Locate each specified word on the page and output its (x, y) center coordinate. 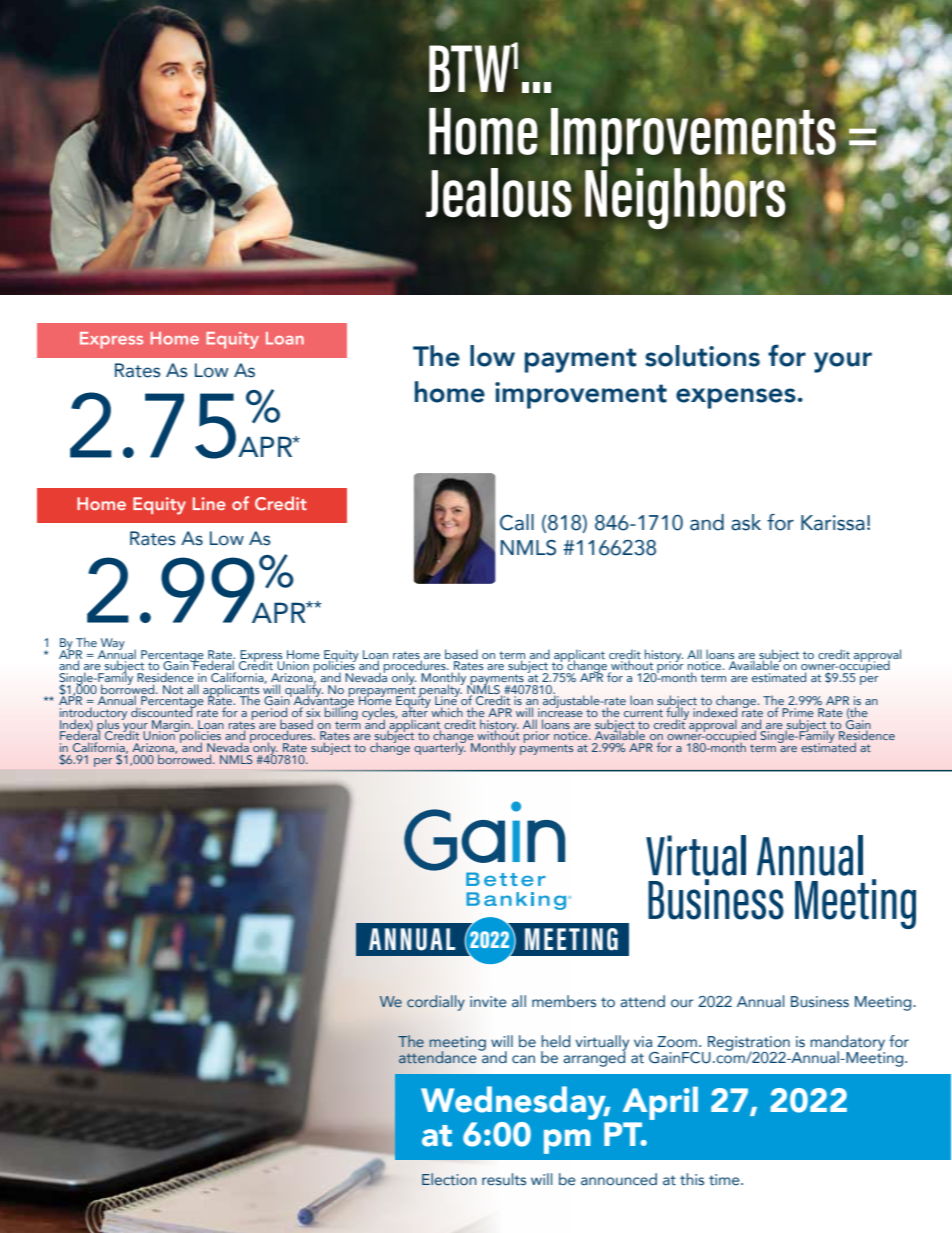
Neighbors (686, 199)
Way (113, 645)
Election (449, 1179)
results (504, 1179)
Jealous (499, 192)
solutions (702, 356)
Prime (798, 712)
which (447, 712)
